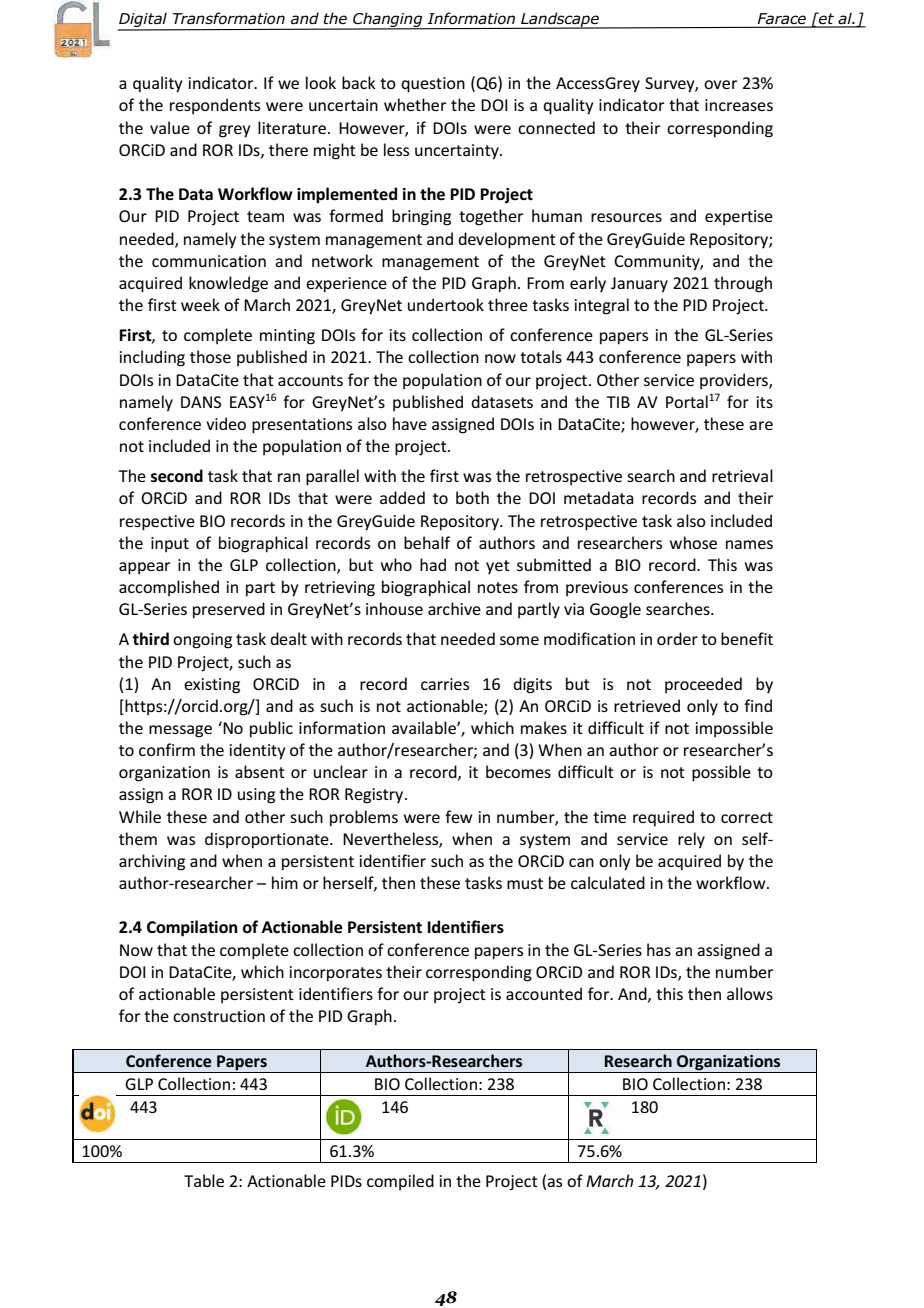 This image has height=1308, width=924. What do you see at coordinates (204, 1180) in the image?
I see `Table` at bounding box center [204, 1180].
